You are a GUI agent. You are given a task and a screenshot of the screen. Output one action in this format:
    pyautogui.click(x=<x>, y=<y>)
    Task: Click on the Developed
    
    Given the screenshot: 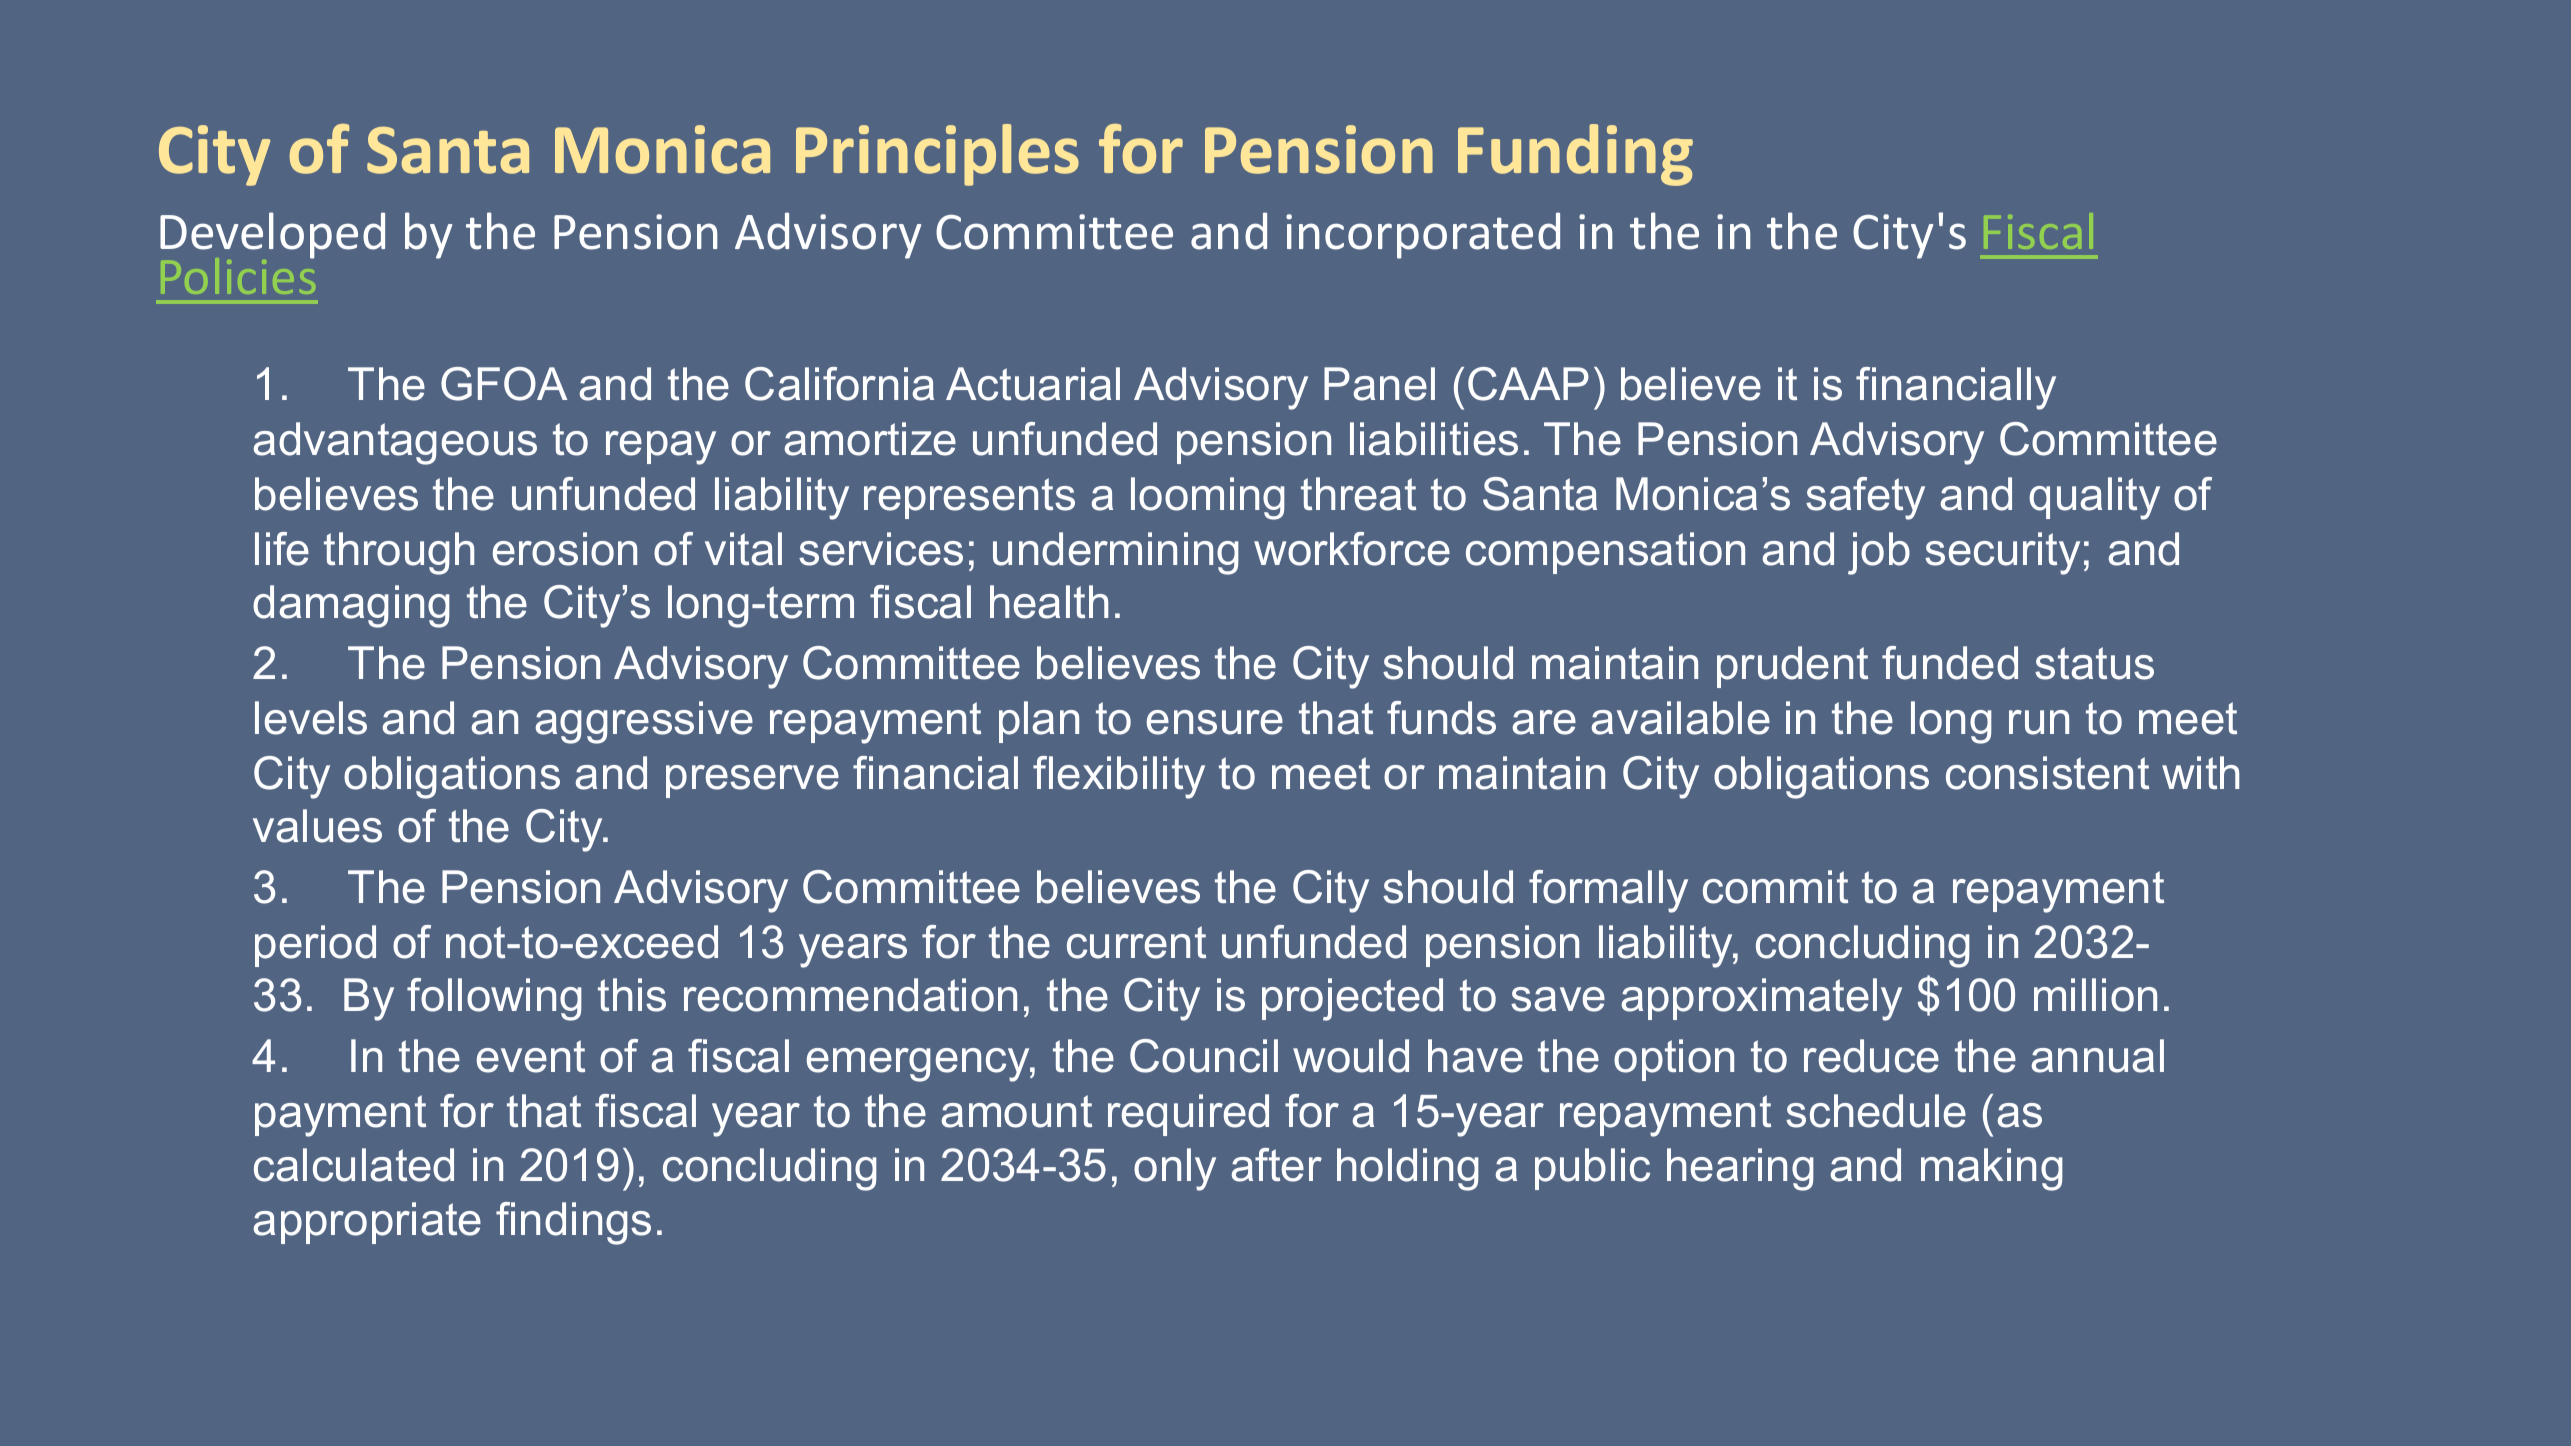 What is the action you would take?
    pyautogui.click(x=272, y=235)
